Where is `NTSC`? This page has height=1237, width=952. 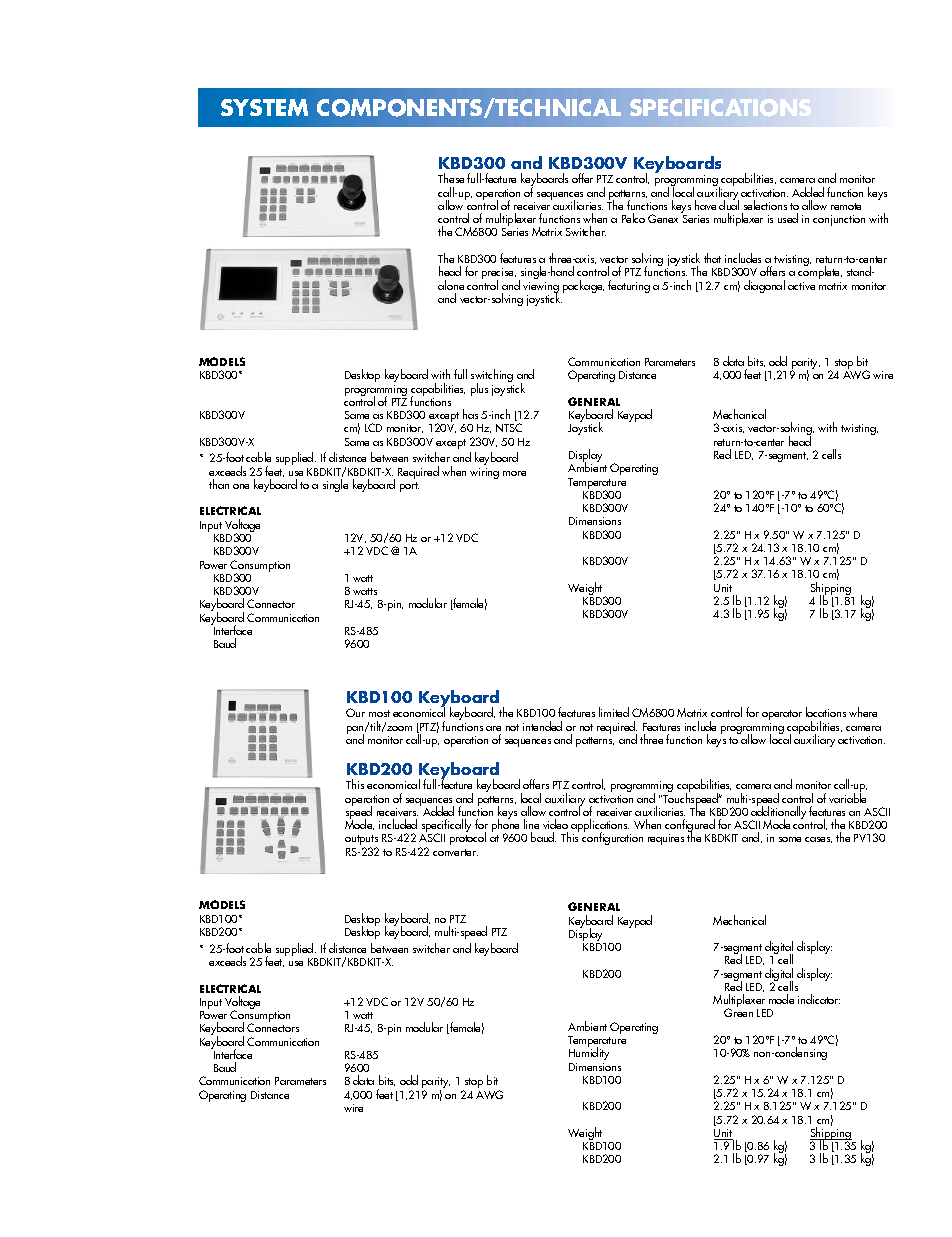
NTSC is located at coordinates (509, 427).
